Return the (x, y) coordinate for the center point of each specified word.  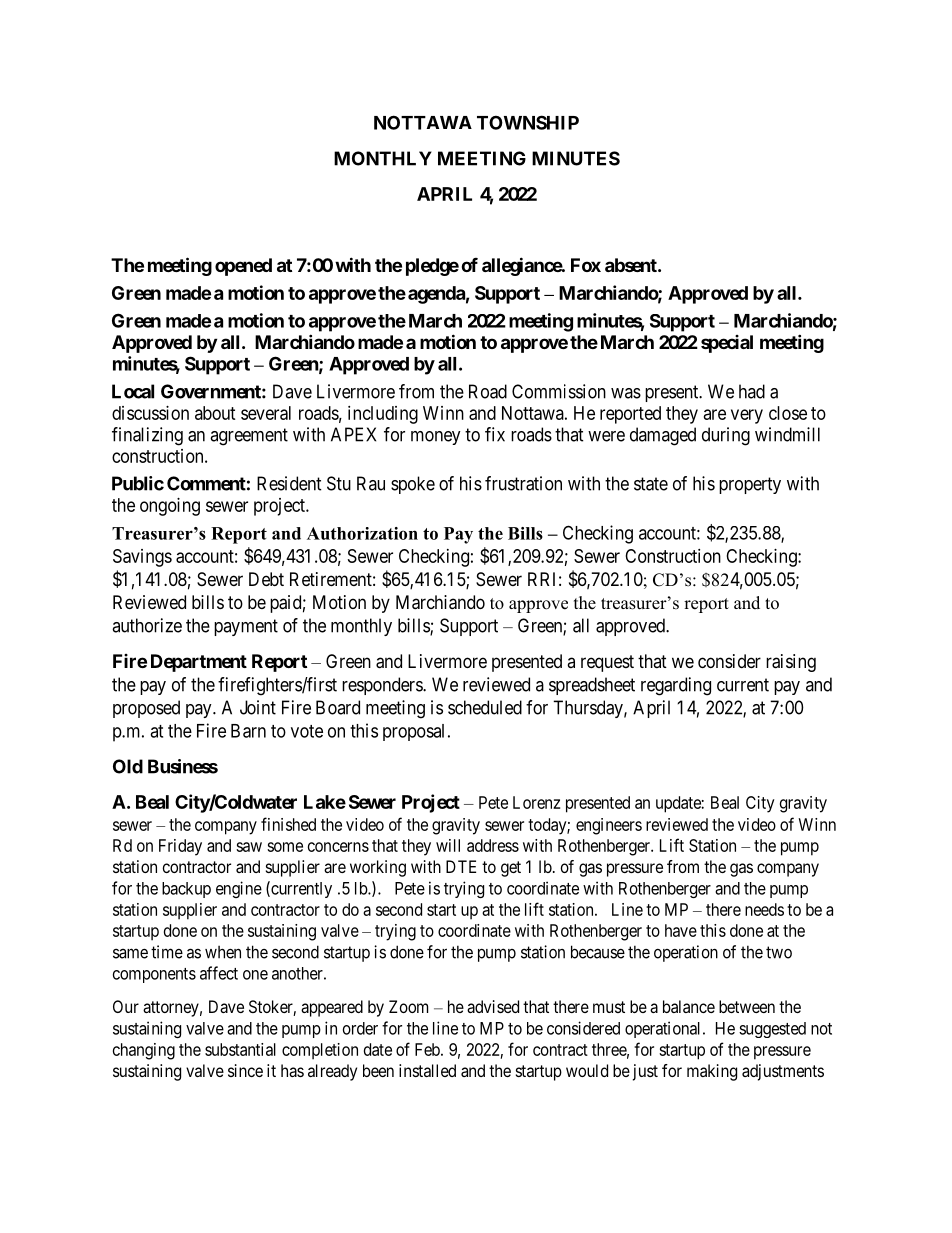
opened (243, 267)
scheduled (485, 707)
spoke (413, 485)
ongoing (170, 507)
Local (133, 391)
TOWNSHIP (528, 122)
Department (199, 663)
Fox (586, 265)
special (727, 344)
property (750, 485)
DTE (461, 866)
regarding (676, 686)
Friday (180, 847)
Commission (559, 391)
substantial (240, 1049)
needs (764, 909)
